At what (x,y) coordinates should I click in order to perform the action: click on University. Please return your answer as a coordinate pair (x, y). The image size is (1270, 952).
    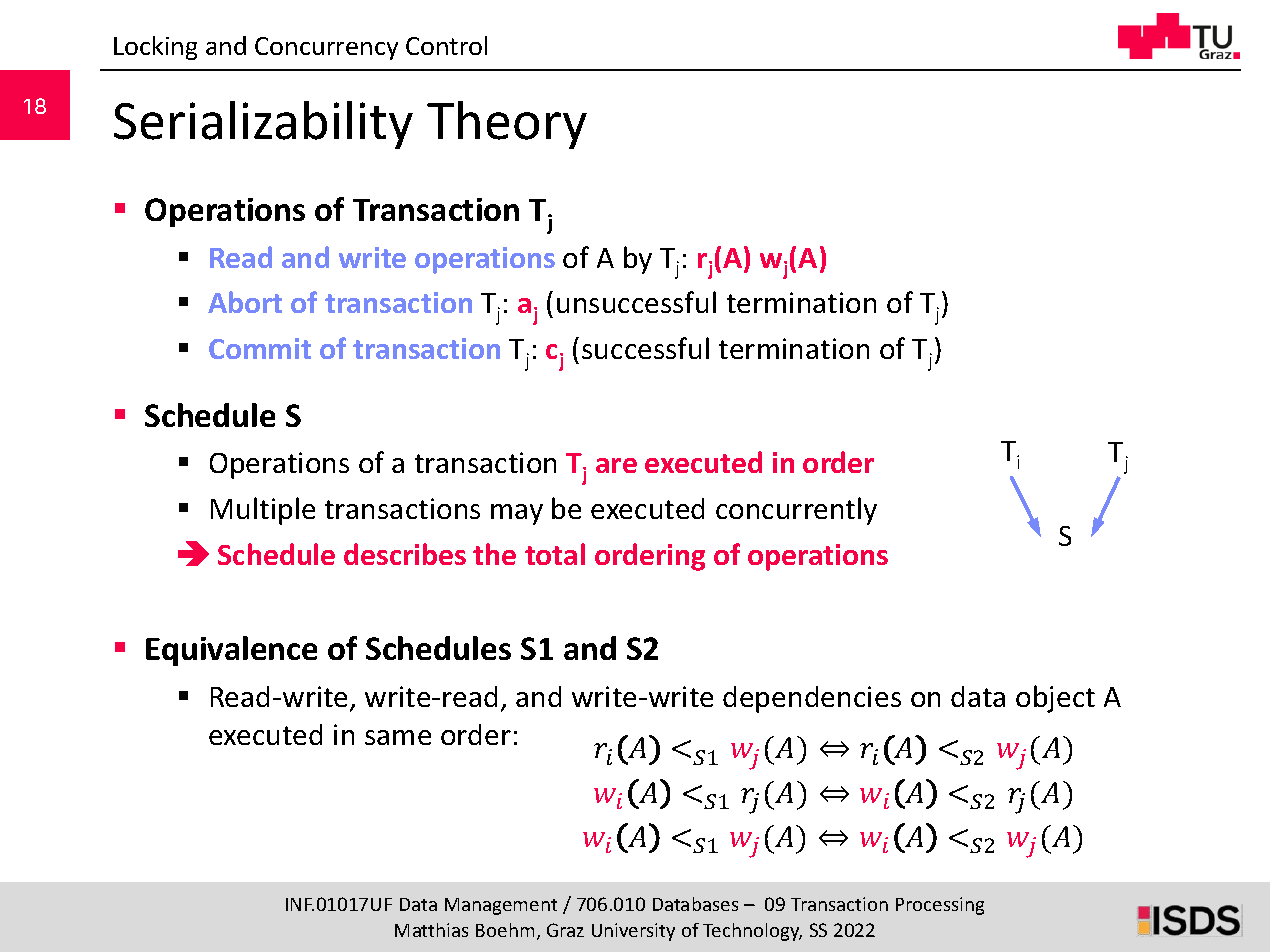
    Looking at the image, I should click on (633, 932).
